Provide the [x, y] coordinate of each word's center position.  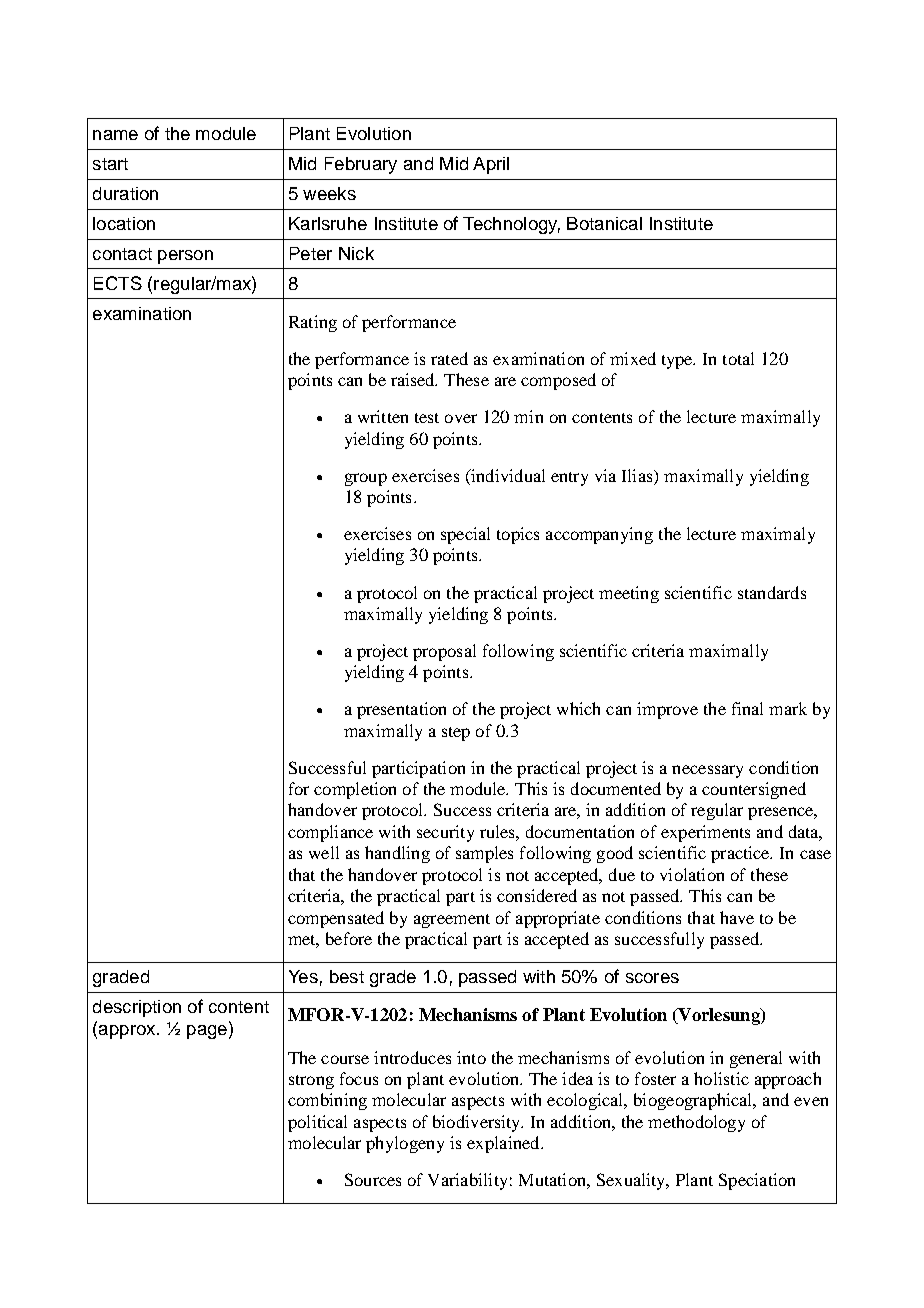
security [445, 833]
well [324, 852]
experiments [705, 833]
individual [507, 475]
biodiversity [478, 1123]
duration [125, 193]
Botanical [604, 223]
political [317, 1123]
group [366, 479]
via [605, 475]
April [491, 165]
